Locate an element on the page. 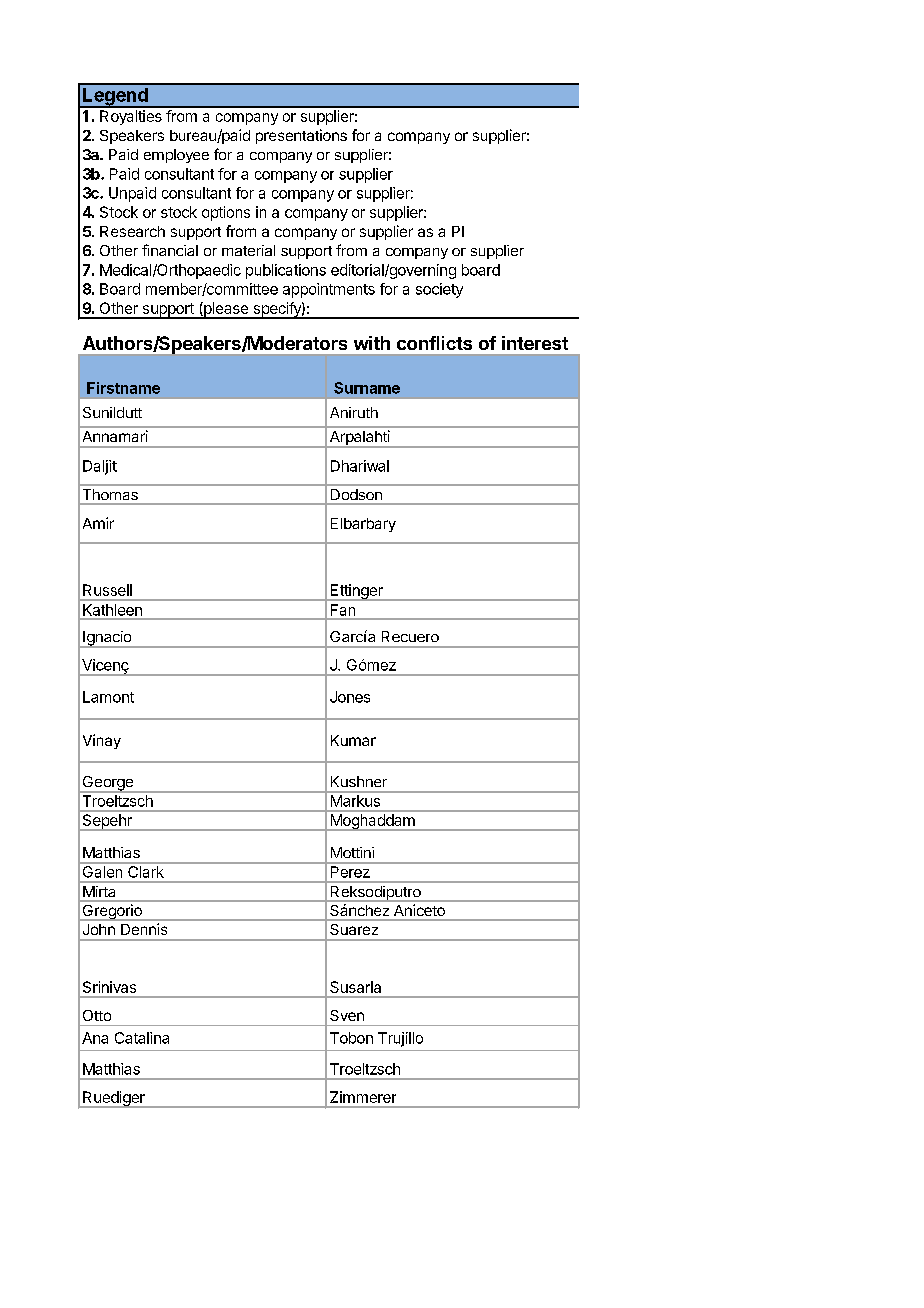  society is located at coordinates (439, 290).
